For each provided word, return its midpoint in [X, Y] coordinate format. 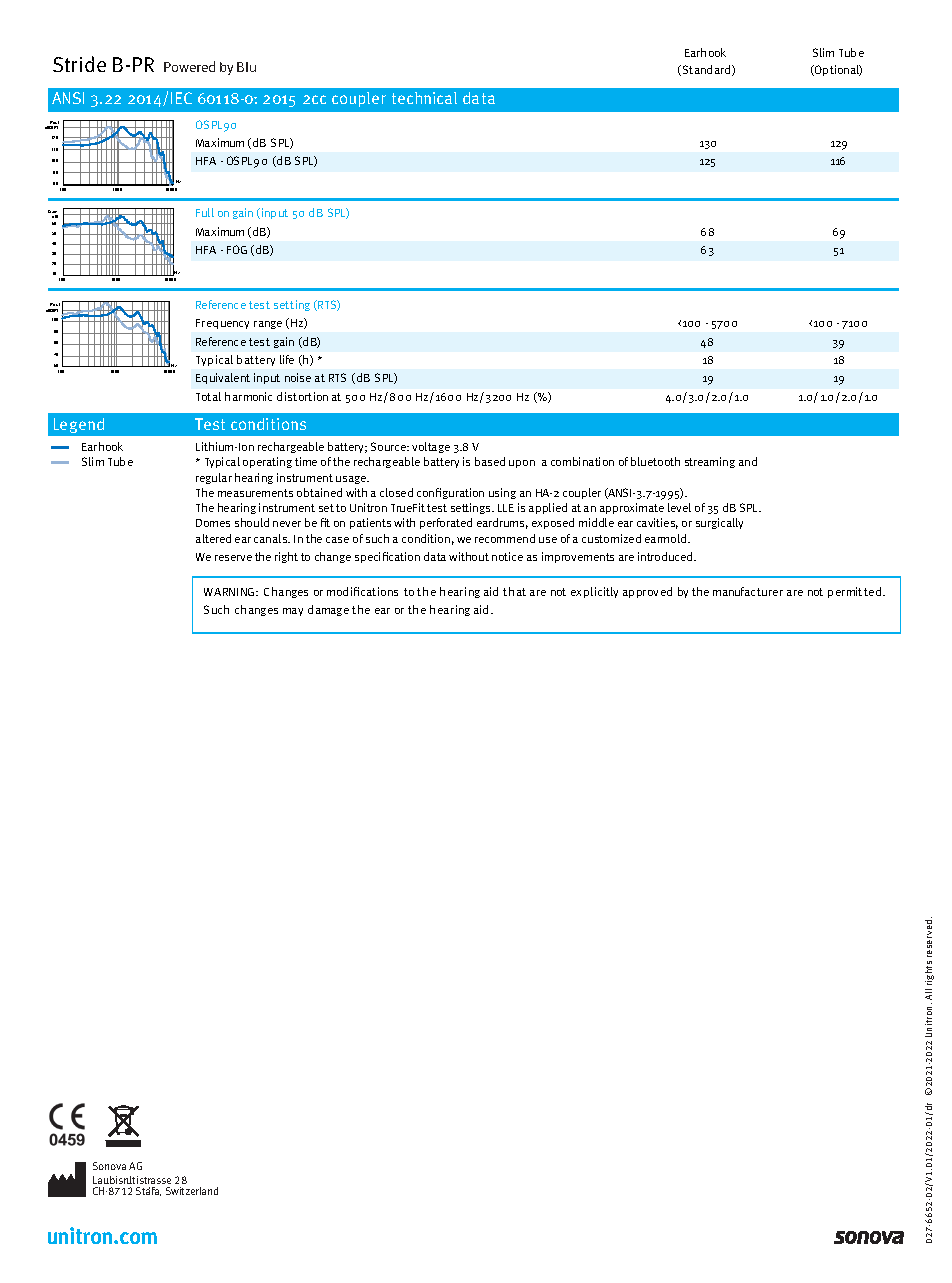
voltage [431, 447]
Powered [189, 66]
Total [208, 396]
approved [647, 592]
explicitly [594, 592]
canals [272, 538]
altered [213, 538]
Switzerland [192, 1191]
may [293, 612]
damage [328, 610]
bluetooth [655, 461]
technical [424, 98]
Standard [706, 70]
